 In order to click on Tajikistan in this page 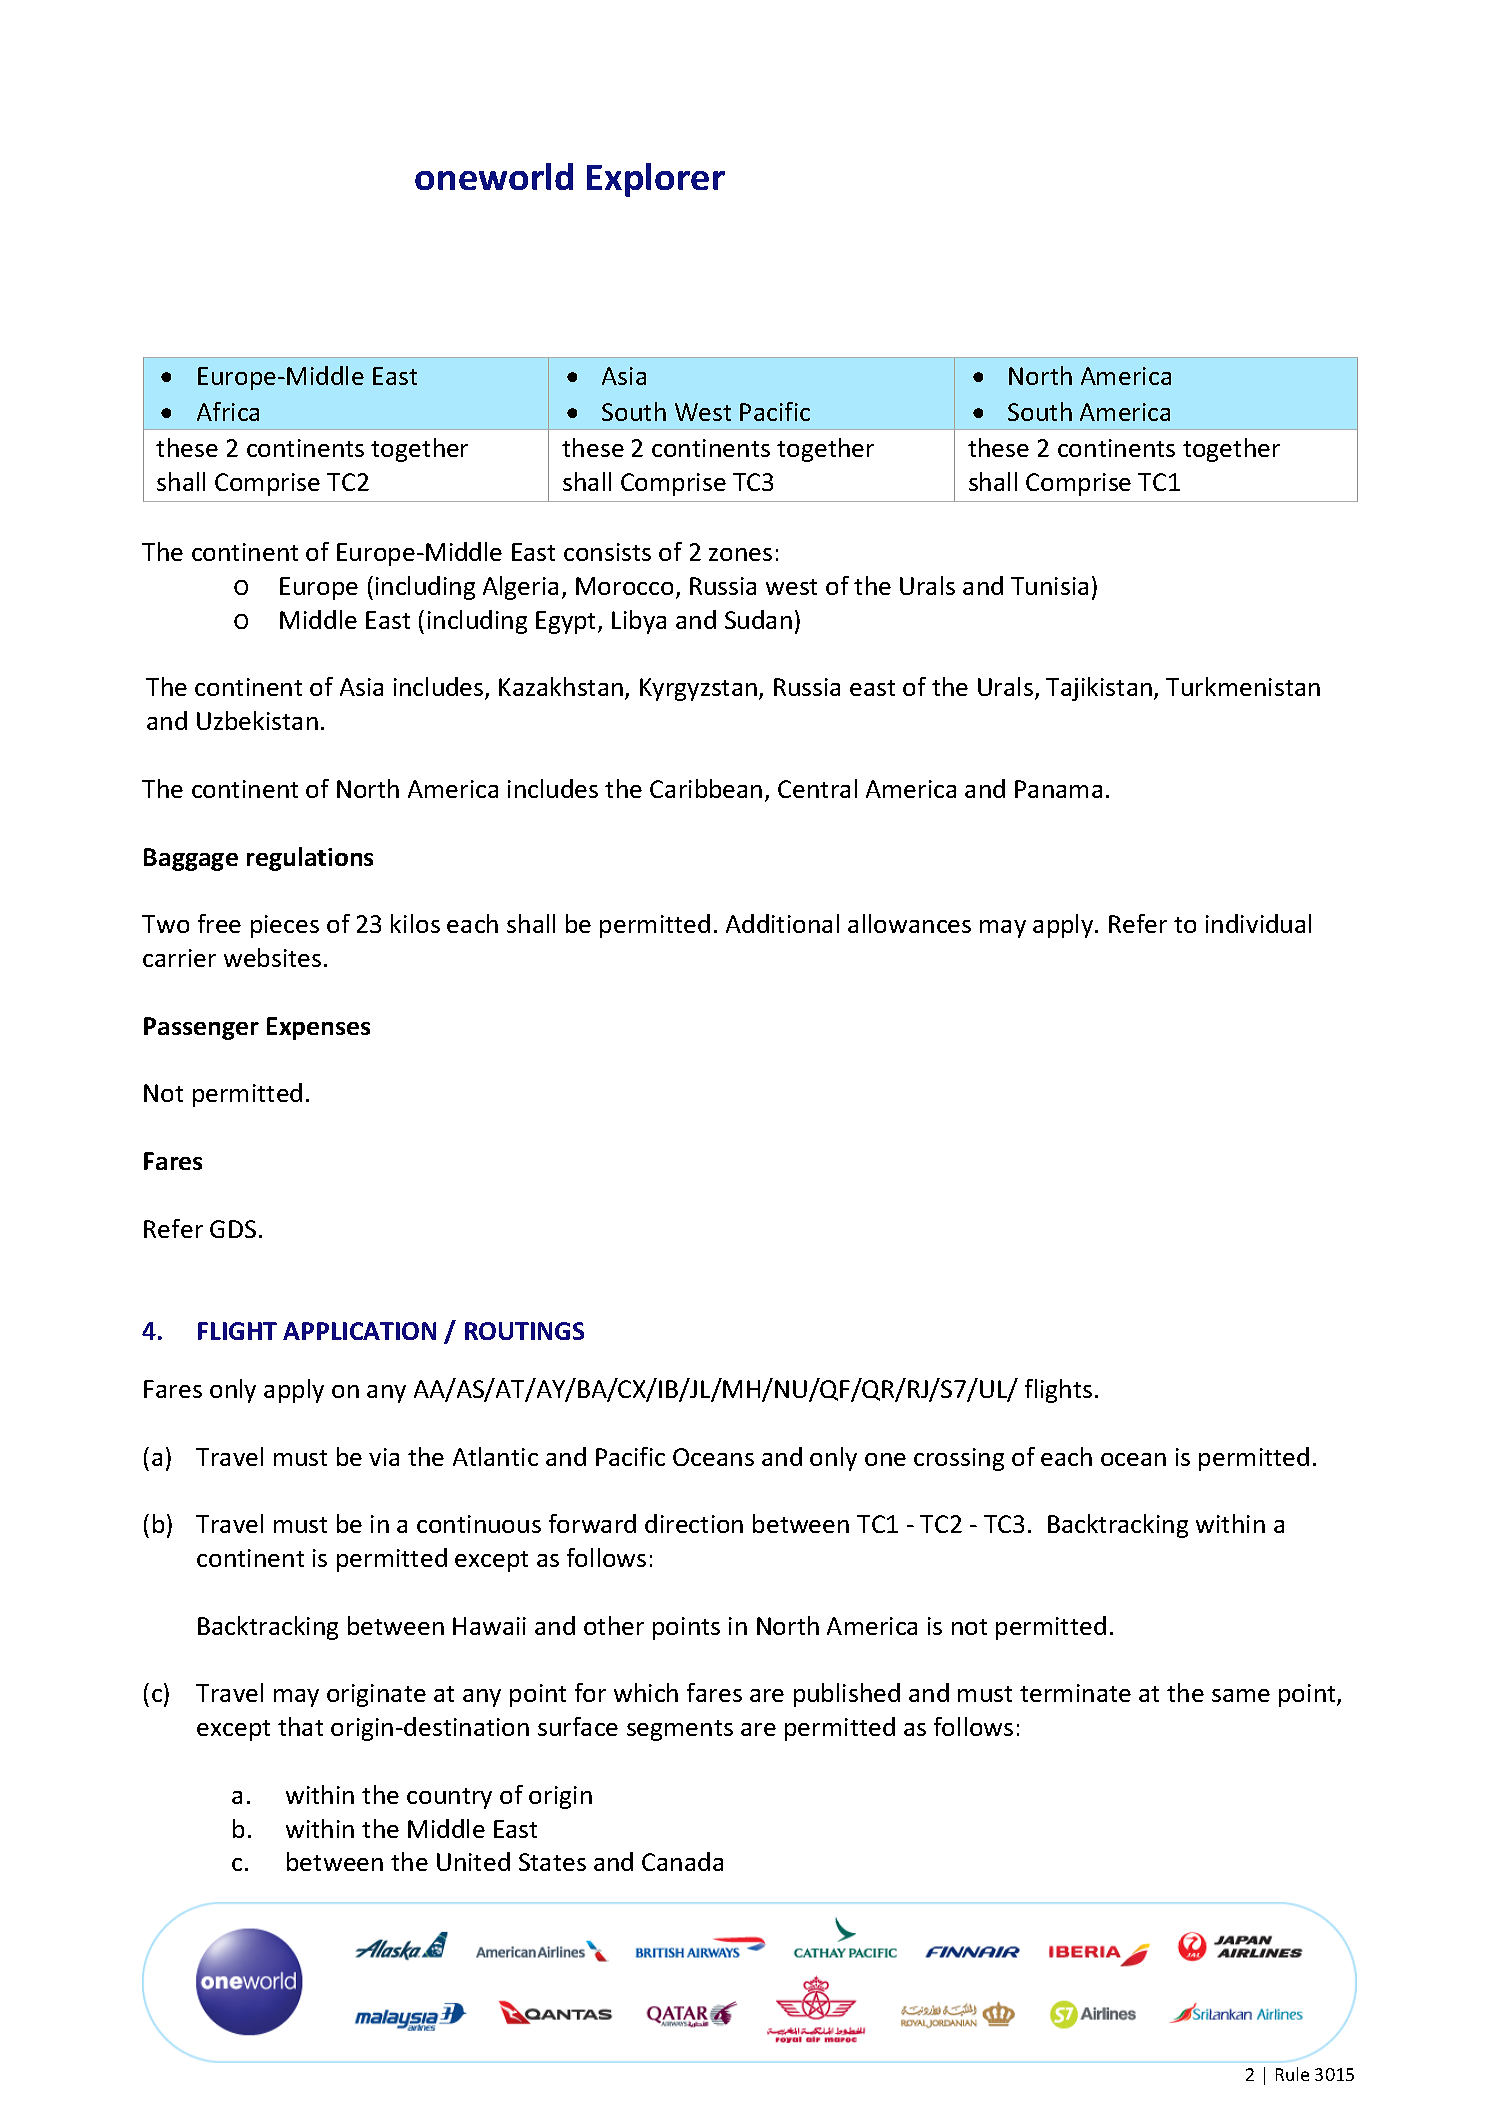, I will do `click(1099, 689)`.
